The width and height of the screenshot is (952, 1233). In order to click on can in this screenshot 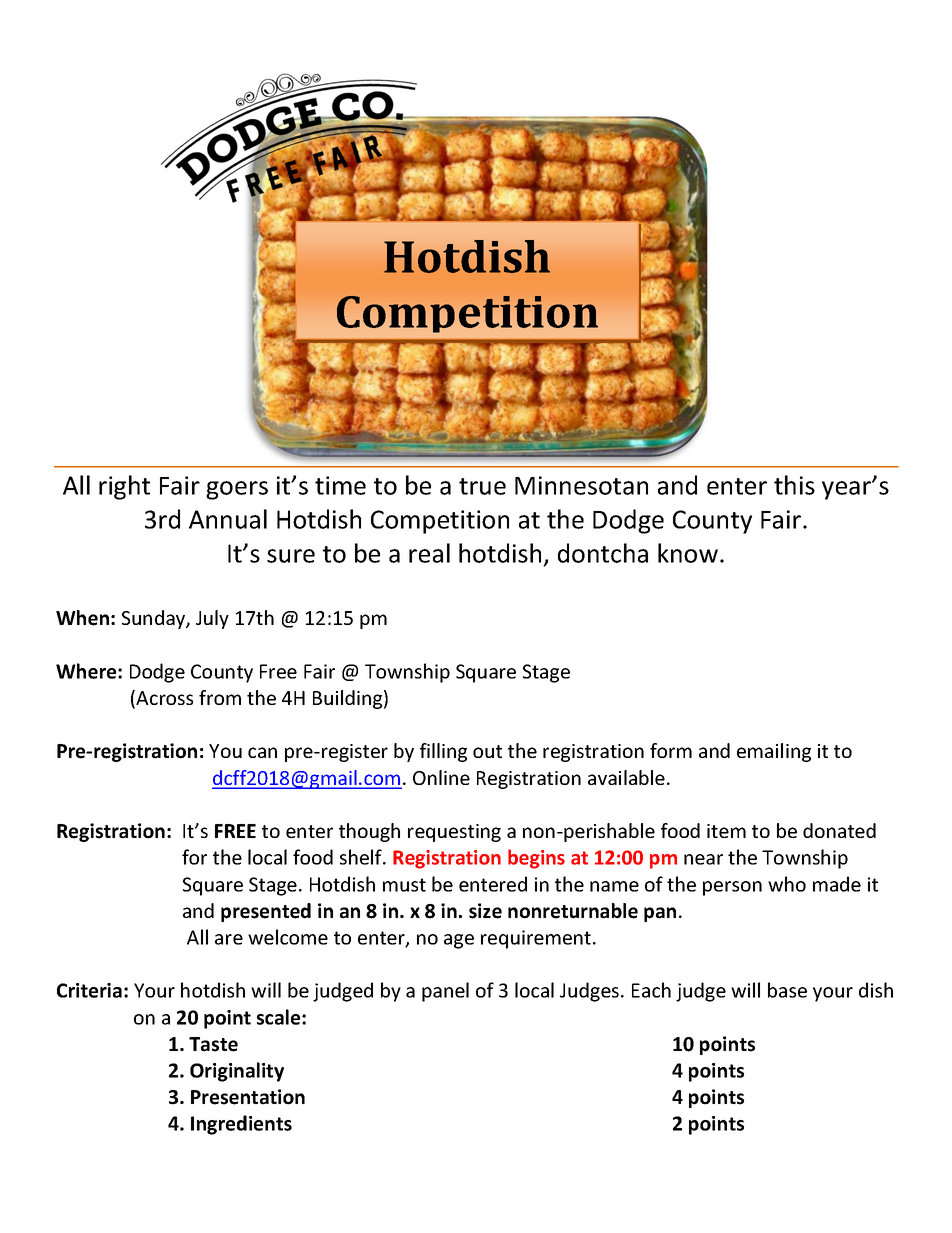, I will do `click(262, 752)`.
